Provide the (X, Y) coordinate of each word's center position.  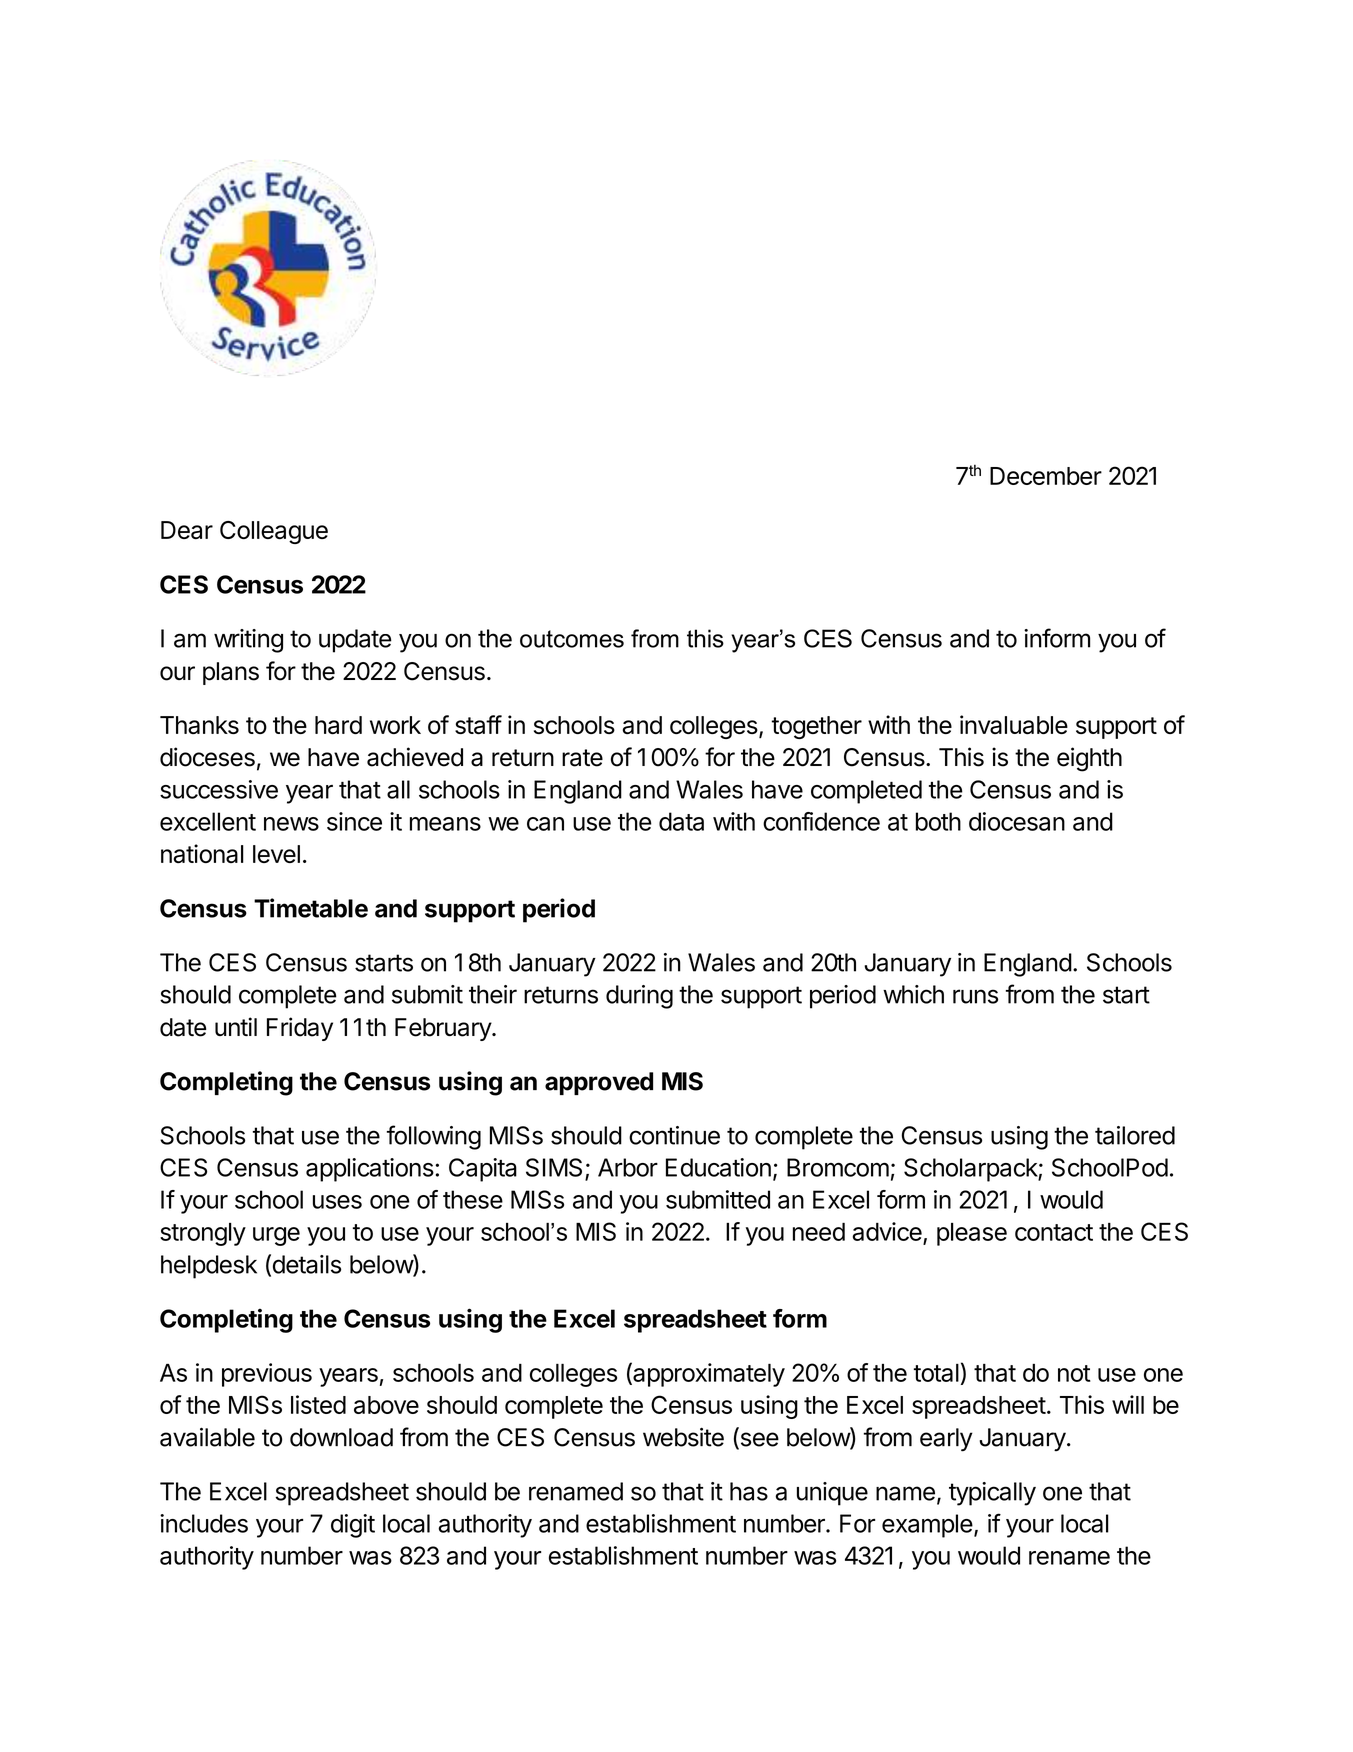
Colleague (274, 532)
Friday (300, 1029)
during (639, 997)
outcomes (572, 639)
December (1046, 476)
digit (353, 1526)
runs (975, 996)
